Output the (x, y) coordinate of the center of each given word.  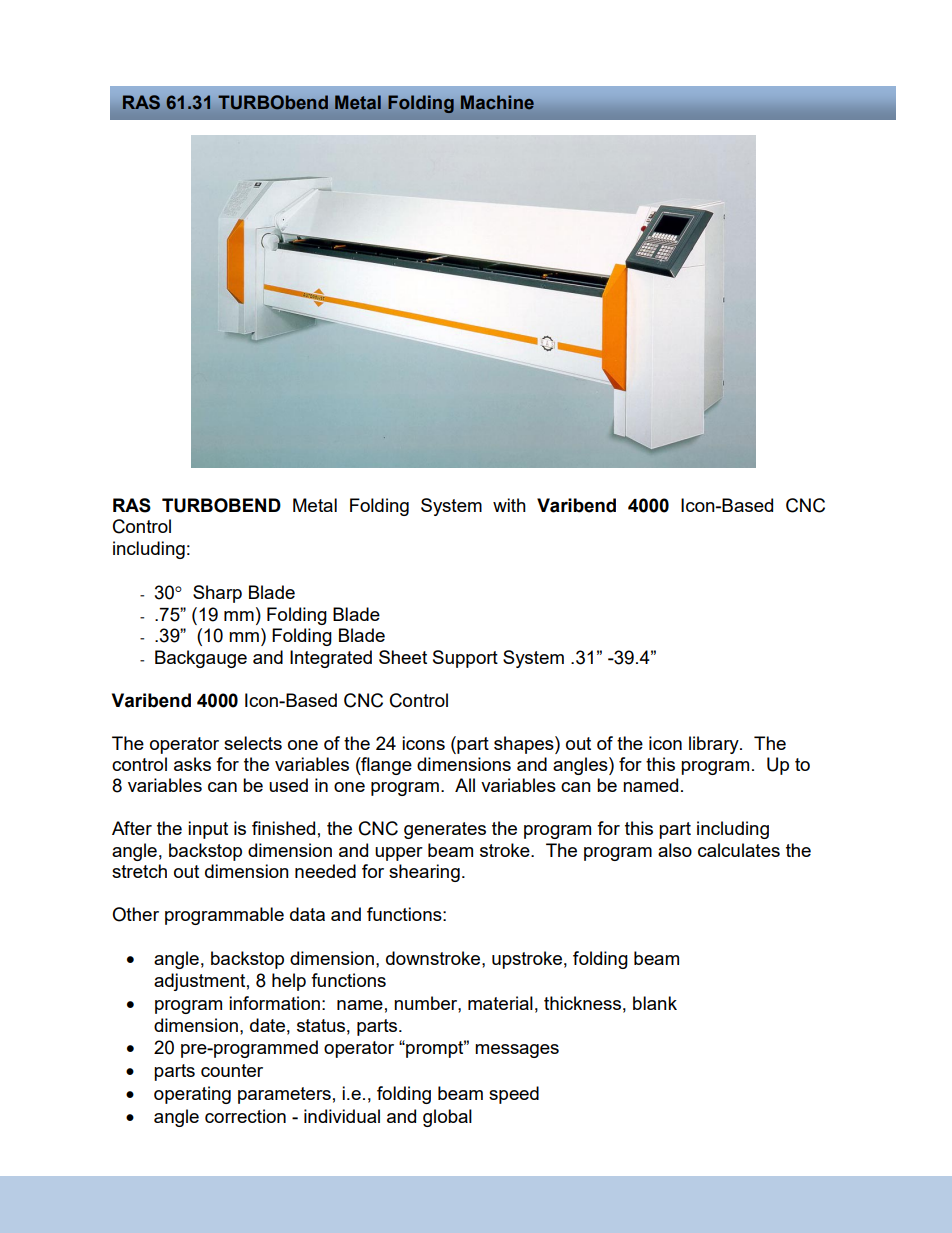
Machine (497, 102)
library (715, 745)
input (208, 830)
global (447, 1118)
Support (465, 659)
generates (445, 830)
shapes (525, 745)
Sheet (403, 657)
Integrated (331, 659)
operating (192, 1095)
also (675, 850)
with (509, 505)
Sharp (217, 594)
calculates (739, 850)
